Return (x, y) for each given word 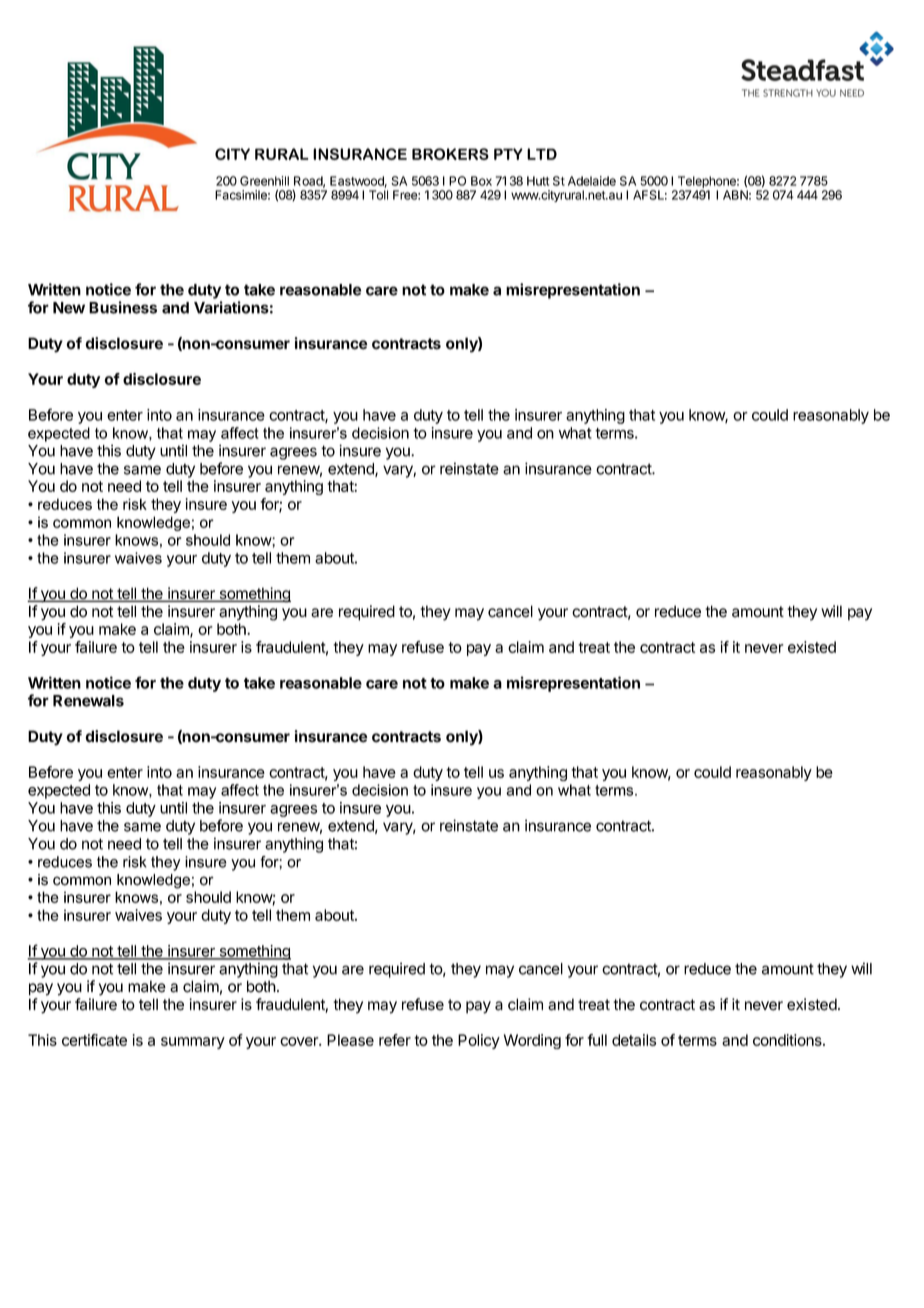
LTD (542, 154)
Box (481, 181)
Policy (479, 1041)
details (634, 1040)
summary (193, 1043)
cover (300, 1041)
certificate (94, 1040)
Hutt (538, 181)
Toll (378, 195)
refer (395, 1040)
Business (123, 307)
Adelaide (592, 181)
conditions (788, 1040)
